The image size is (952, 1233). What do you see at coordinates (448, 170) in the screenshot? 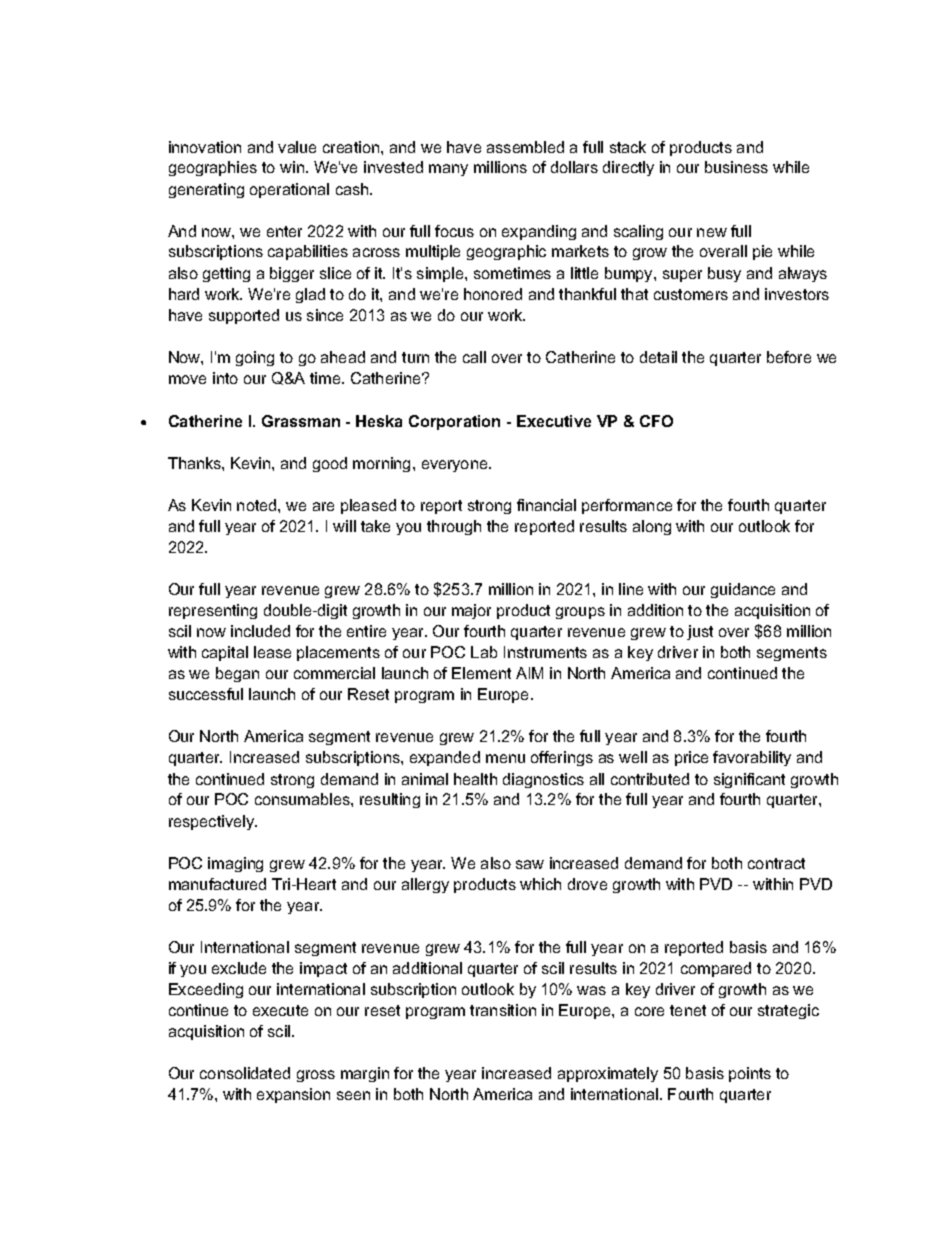
I see `many` at bounding box center [448, 170].
